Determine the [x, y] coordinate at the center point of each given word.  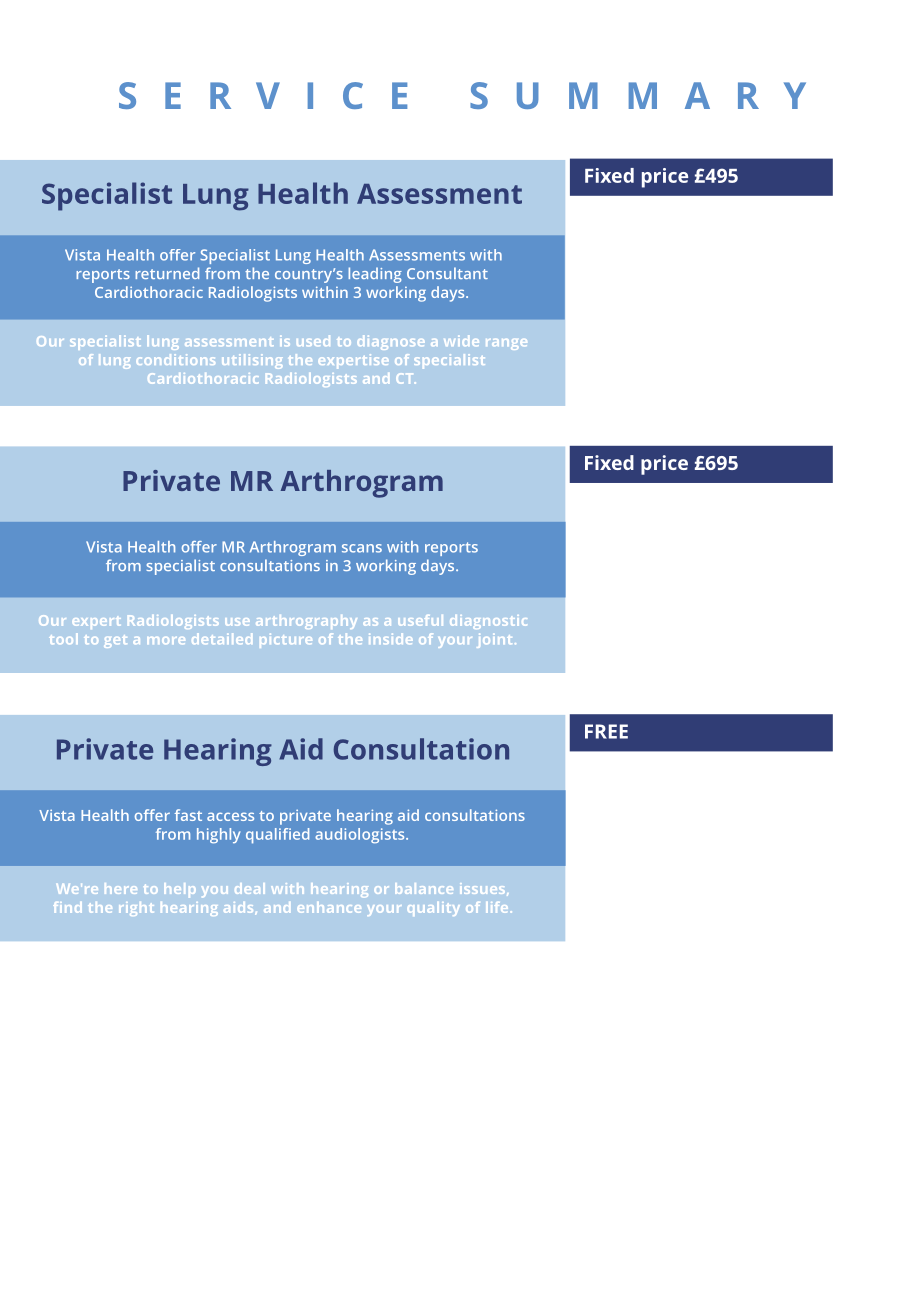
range [506, 344]
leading [375, 275]
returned [167, 273]
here [121, 888]
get [115, 641]
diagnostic [488, 622]
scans [362, 548]
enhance [329, 907]
